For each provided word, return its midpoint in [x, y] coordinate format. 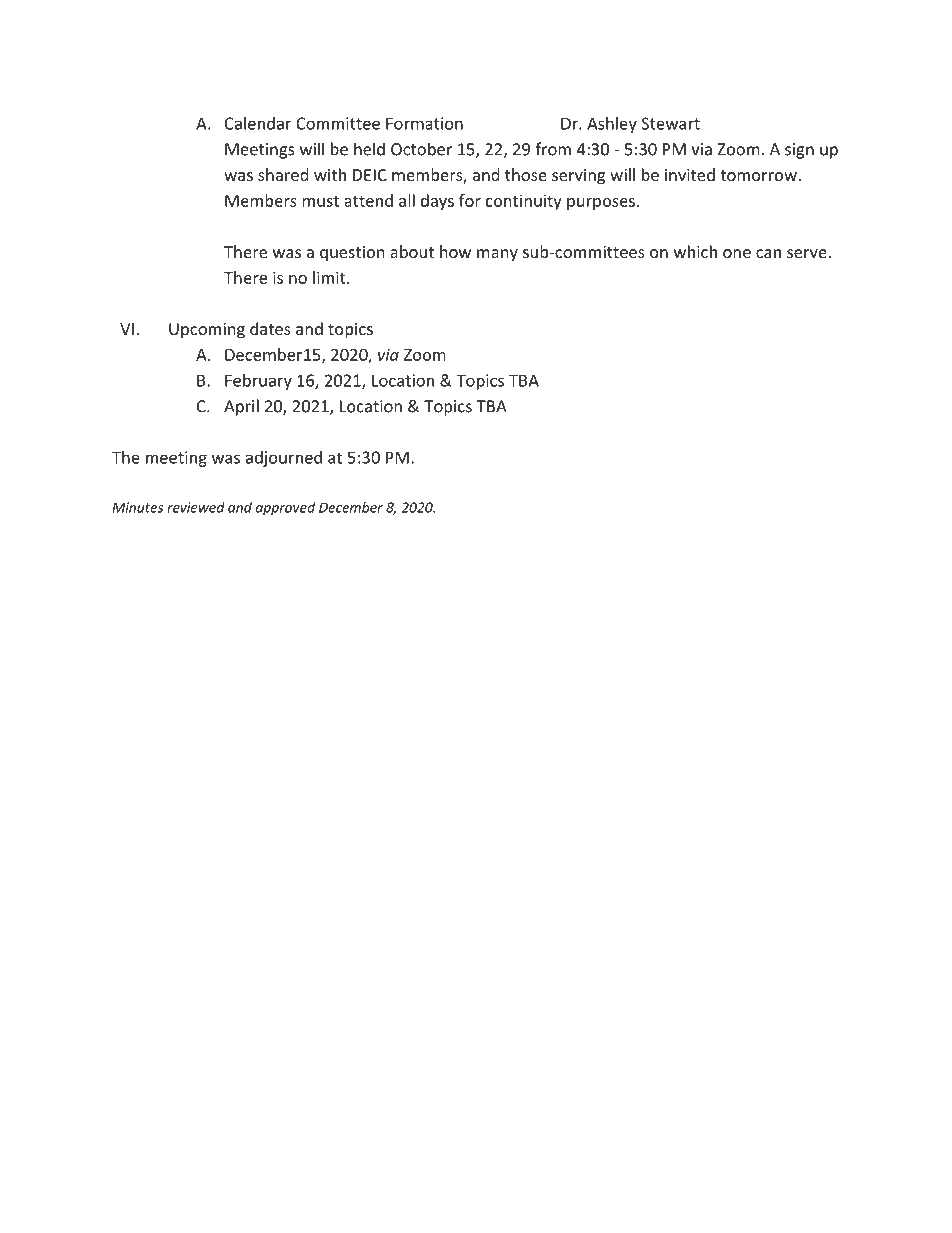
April [241, 407]
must [320, 201]
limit [330, 277]
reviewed [196, 507]
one [737, 253]
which [695, 251]
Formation [424, 123]
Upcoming [207, 331]
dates [270, 328]
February [258, 382]
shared [283, 174]
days [437, 202]
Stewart [670, 123]
